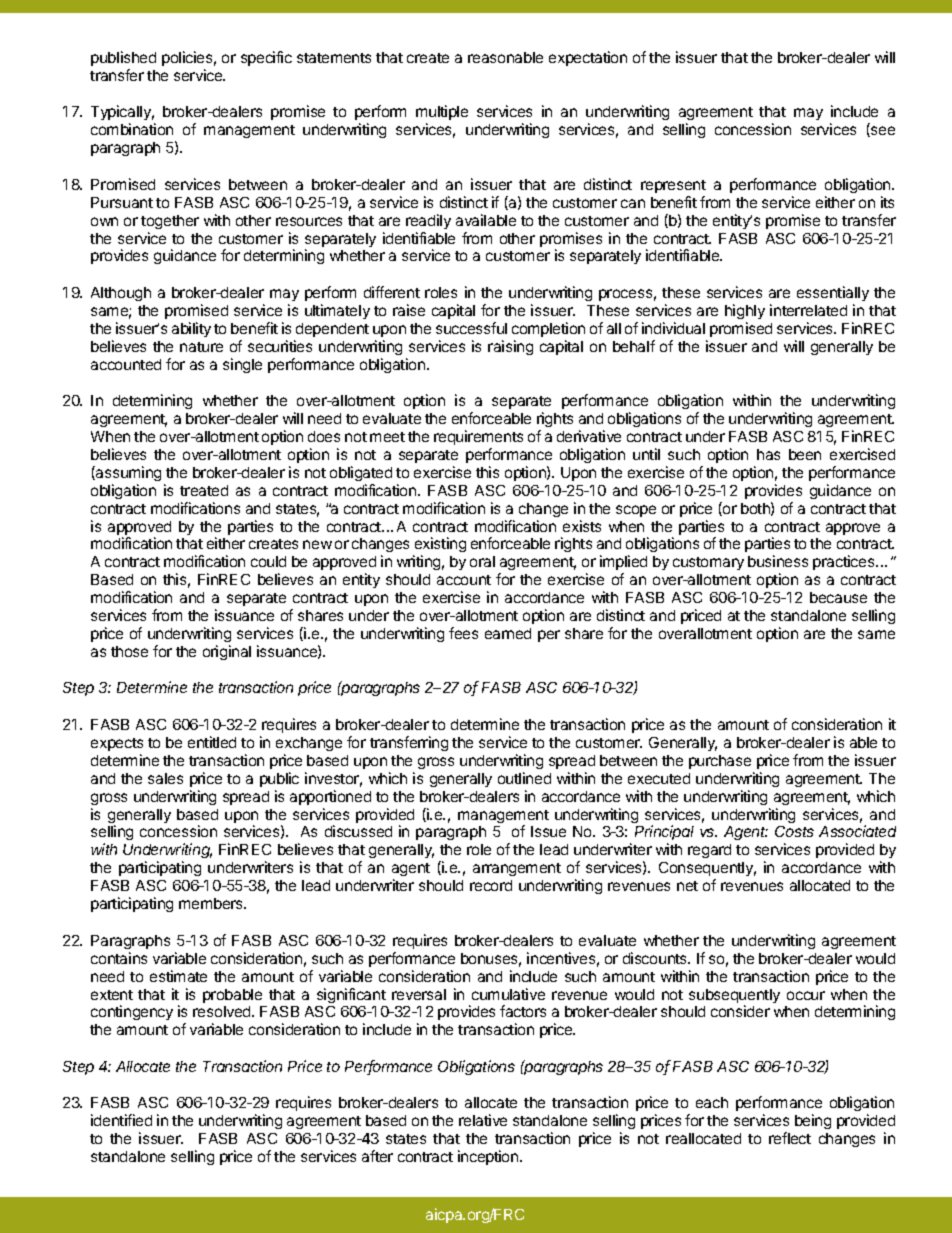 The width and height of the image is (952, 1233). Describe the element at coordinates (790, 1138) in the image. I see `reflect` at that location.
